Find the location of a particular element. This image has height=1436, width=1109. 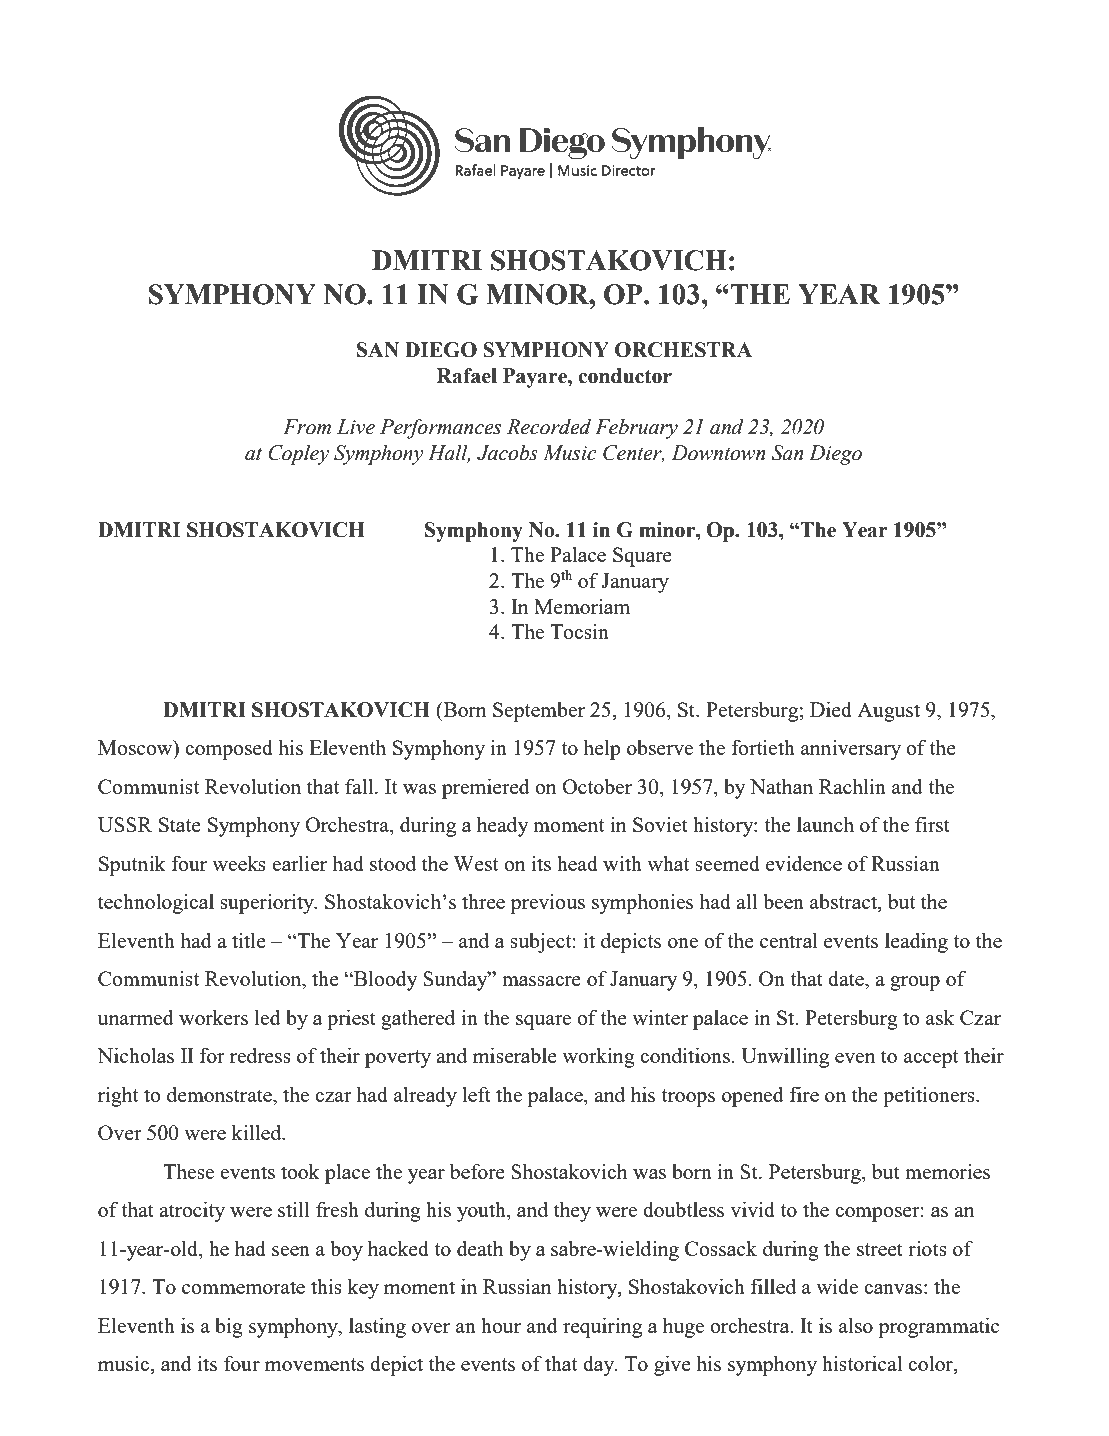

left is located at coordinates (476, 1094).
